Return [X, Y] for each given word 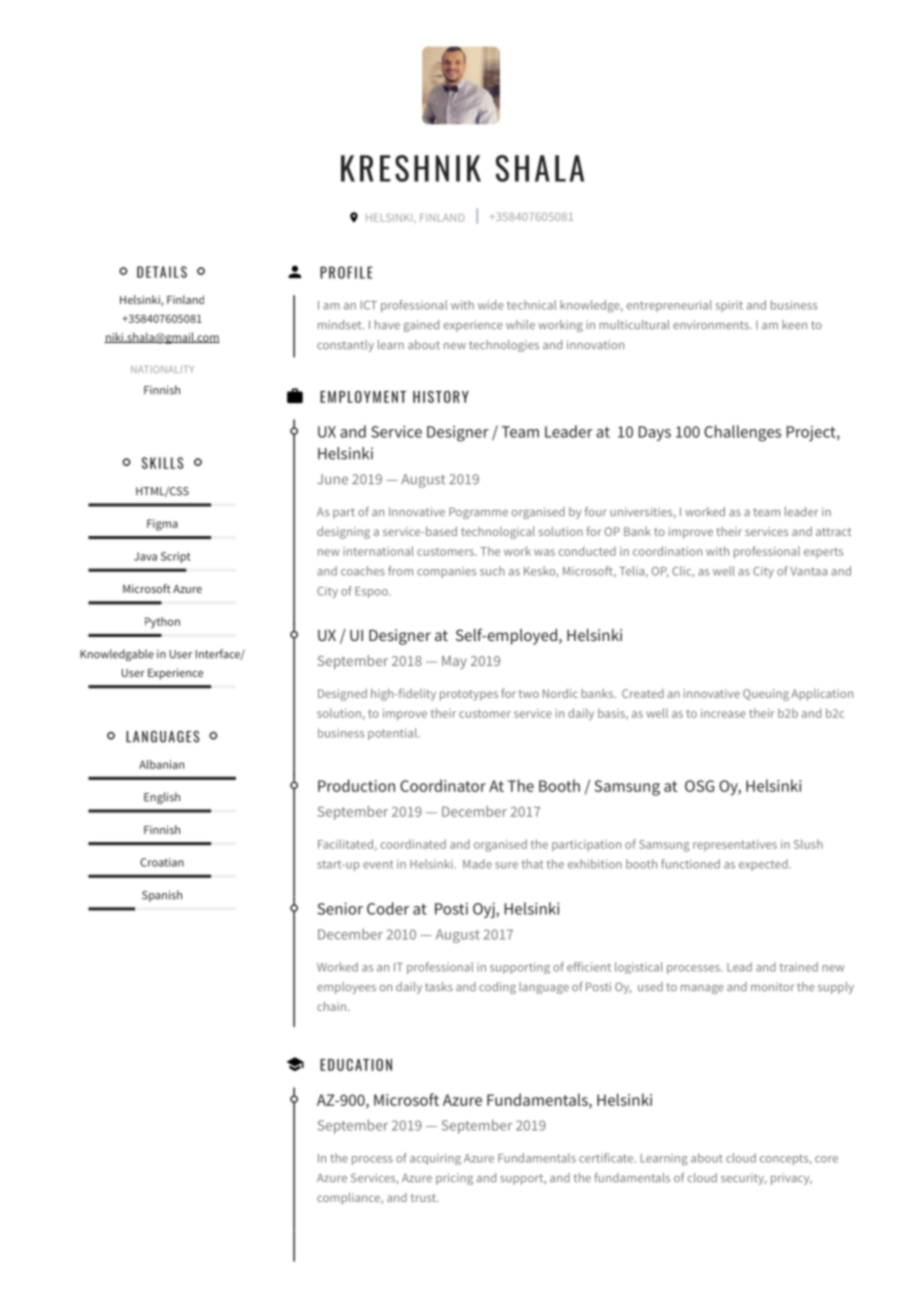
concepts [784, 1159]
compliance [349, 1198]
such [492, 571]
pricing [454, 1179]
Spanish [162, 896]
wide [491, 305]
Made [477, 864]
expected [763, 865]
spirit [729, 306]
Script [176, 557]
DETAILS [162, 272]
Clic [681, 571]
